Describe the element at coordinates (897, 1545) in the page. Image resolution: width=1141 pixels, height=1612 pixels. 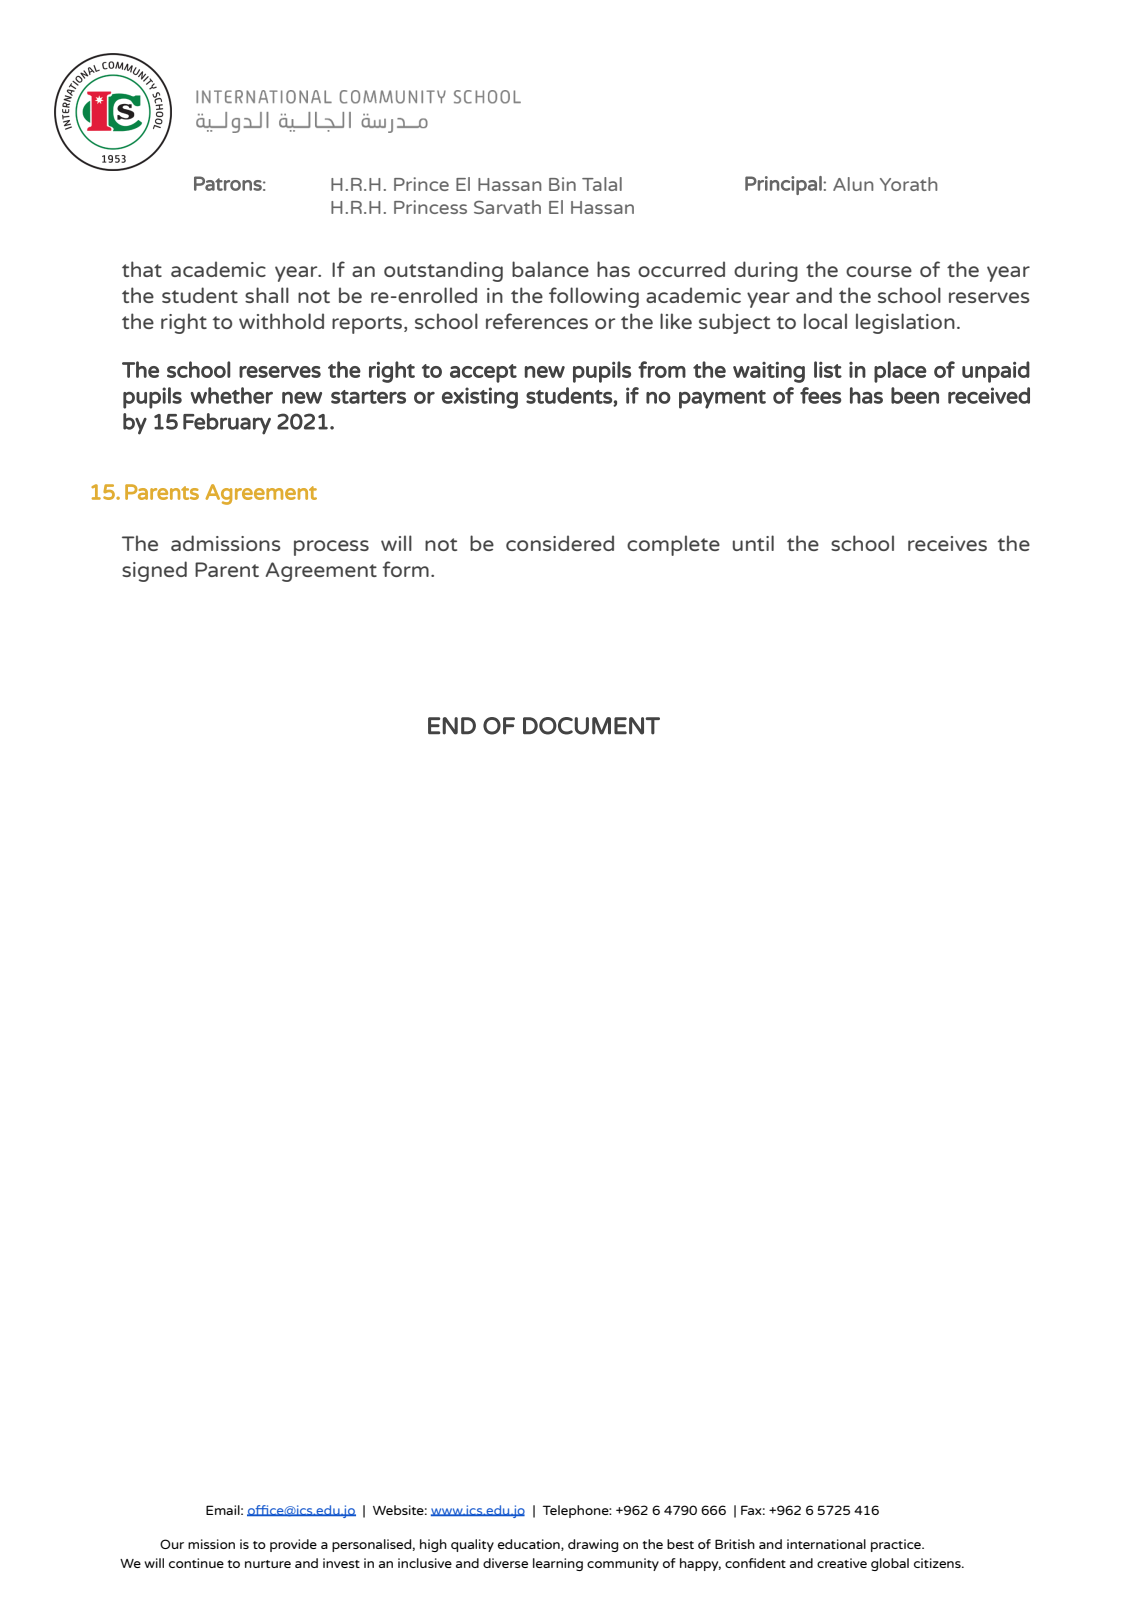
I see `practice` at that location.
